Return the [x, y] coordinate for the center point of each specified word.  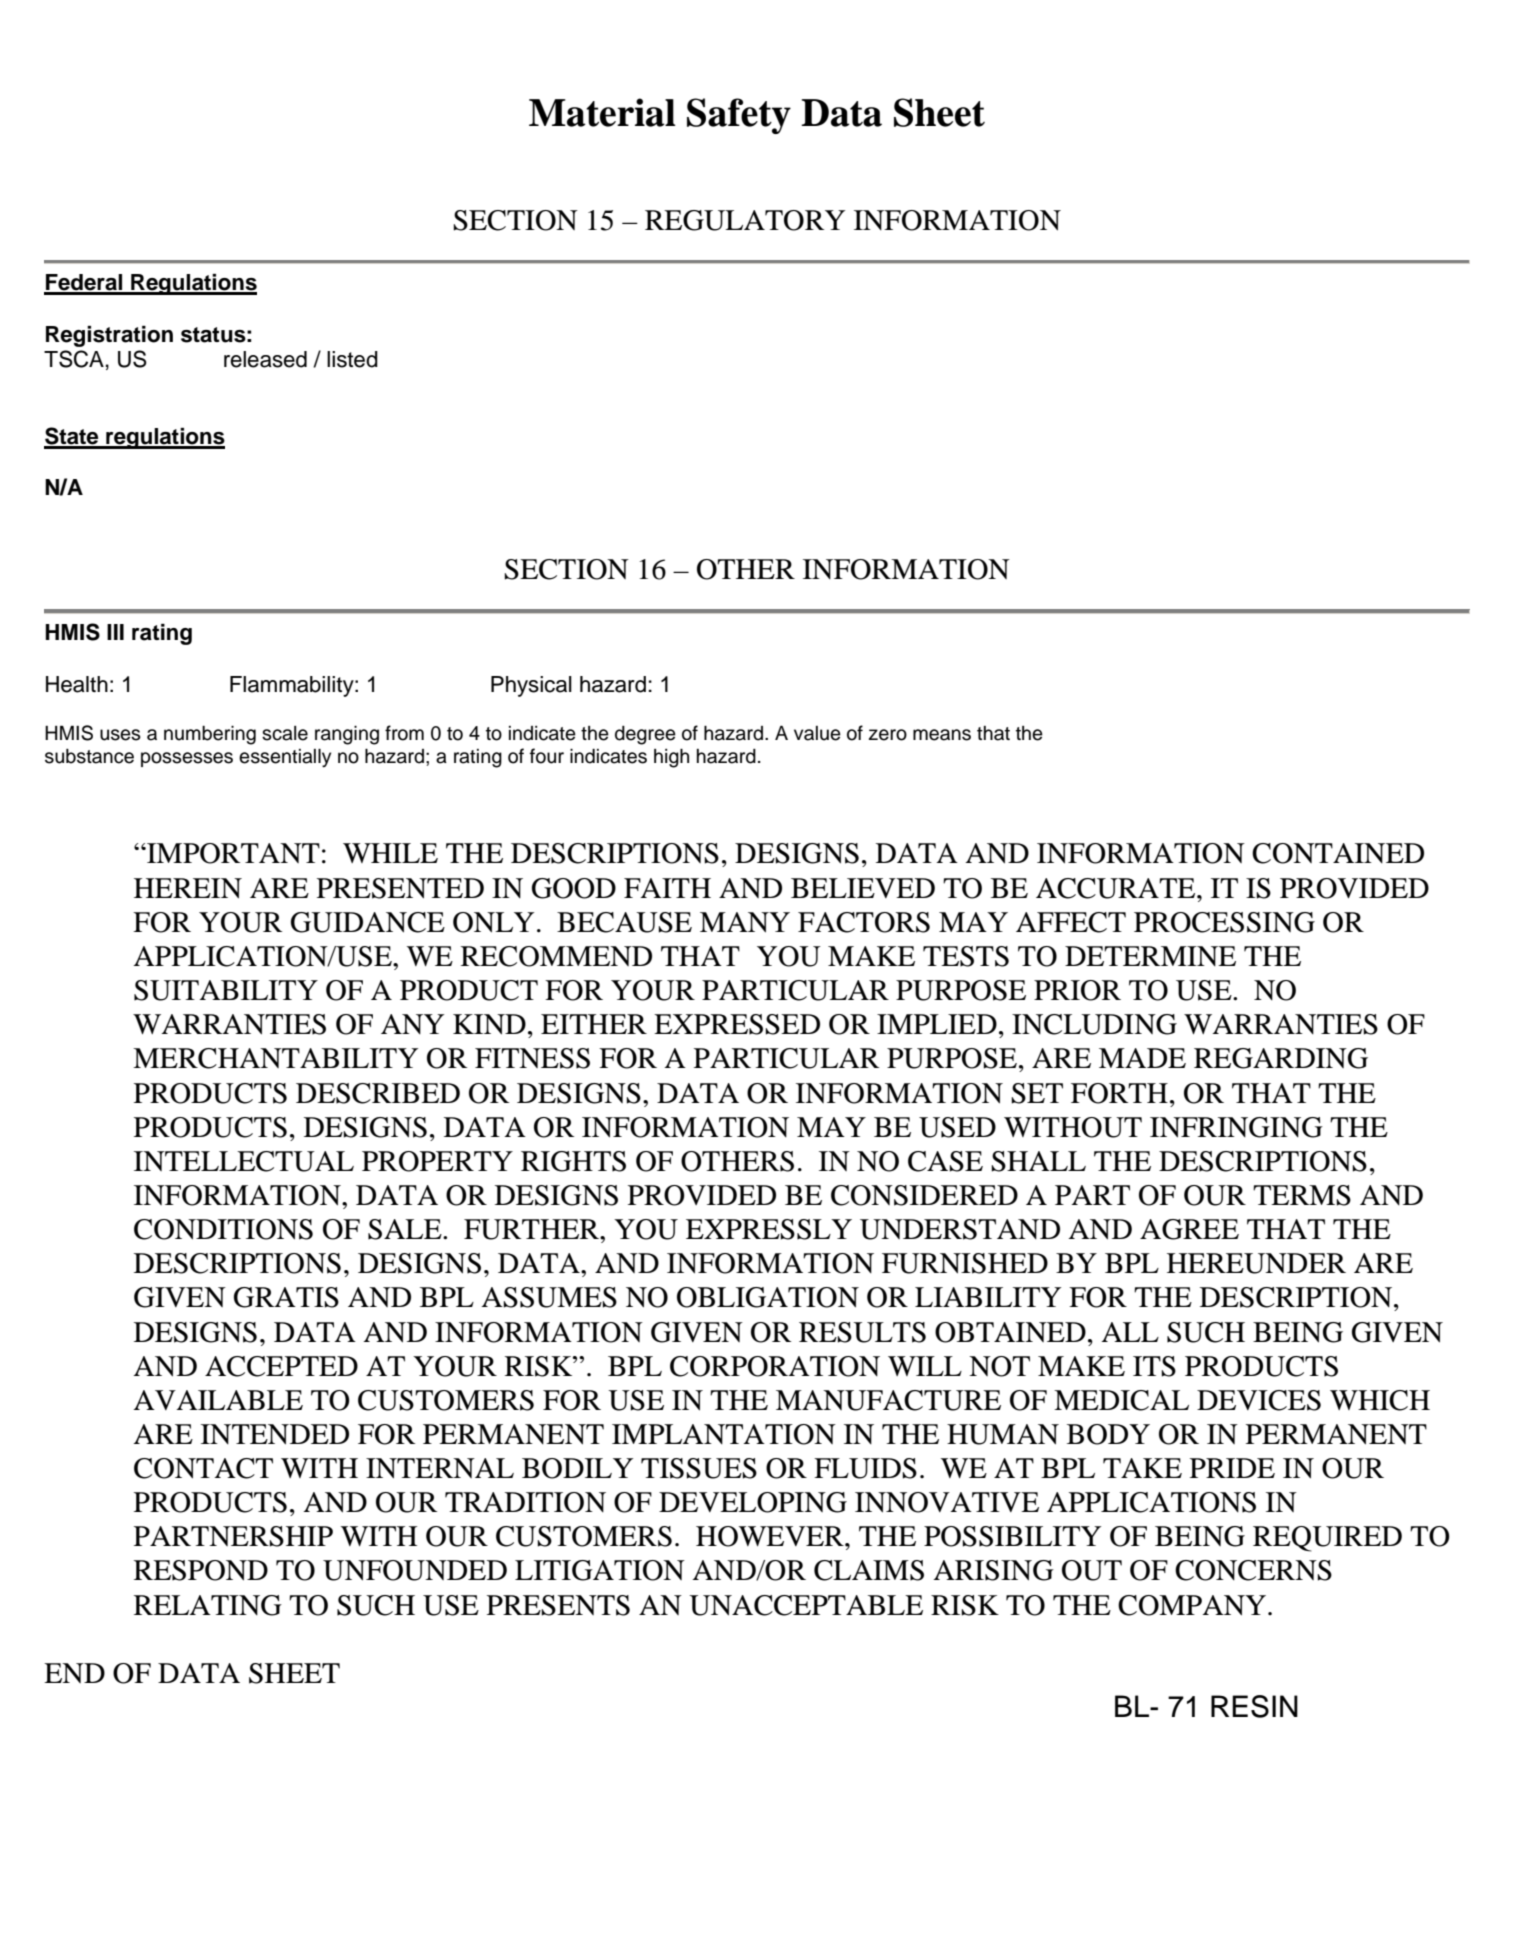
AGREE [1189, 1229]
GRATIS [286, 1297]
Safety [739, 116]
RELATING [208, 1605]
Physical [531, 686]
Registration [109, 336]
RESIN [1254, 1706]
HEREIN [188, 888]
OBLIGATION [768, 1297]
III [115, 632]
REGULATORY [745, 220]
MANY [745, 922]
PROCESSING [1224, 922]
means [942, 735]
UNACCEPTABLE [806, 1605]
